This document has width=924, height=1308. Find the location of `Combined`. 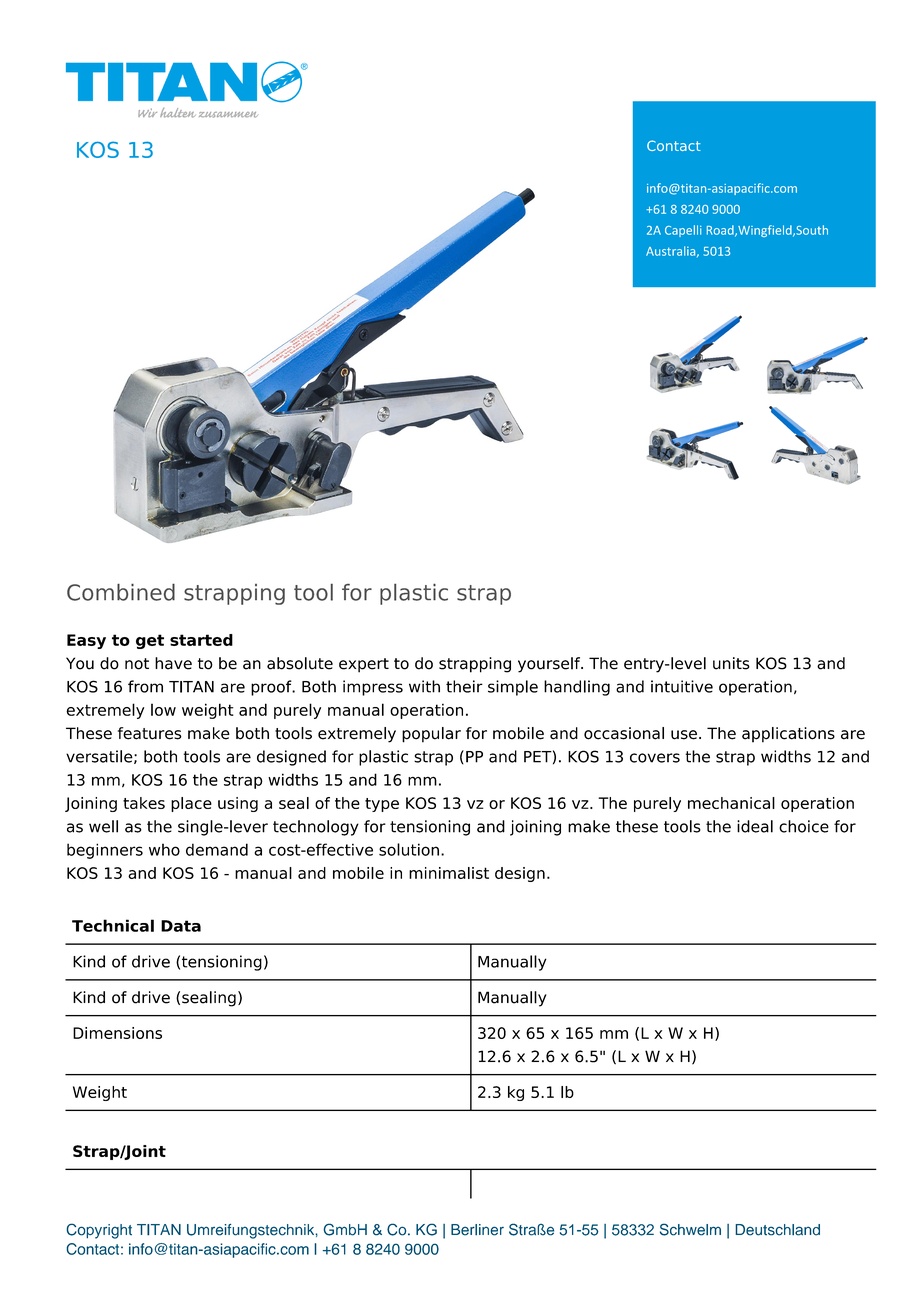

Combined is located at coordinates (121, 592).
